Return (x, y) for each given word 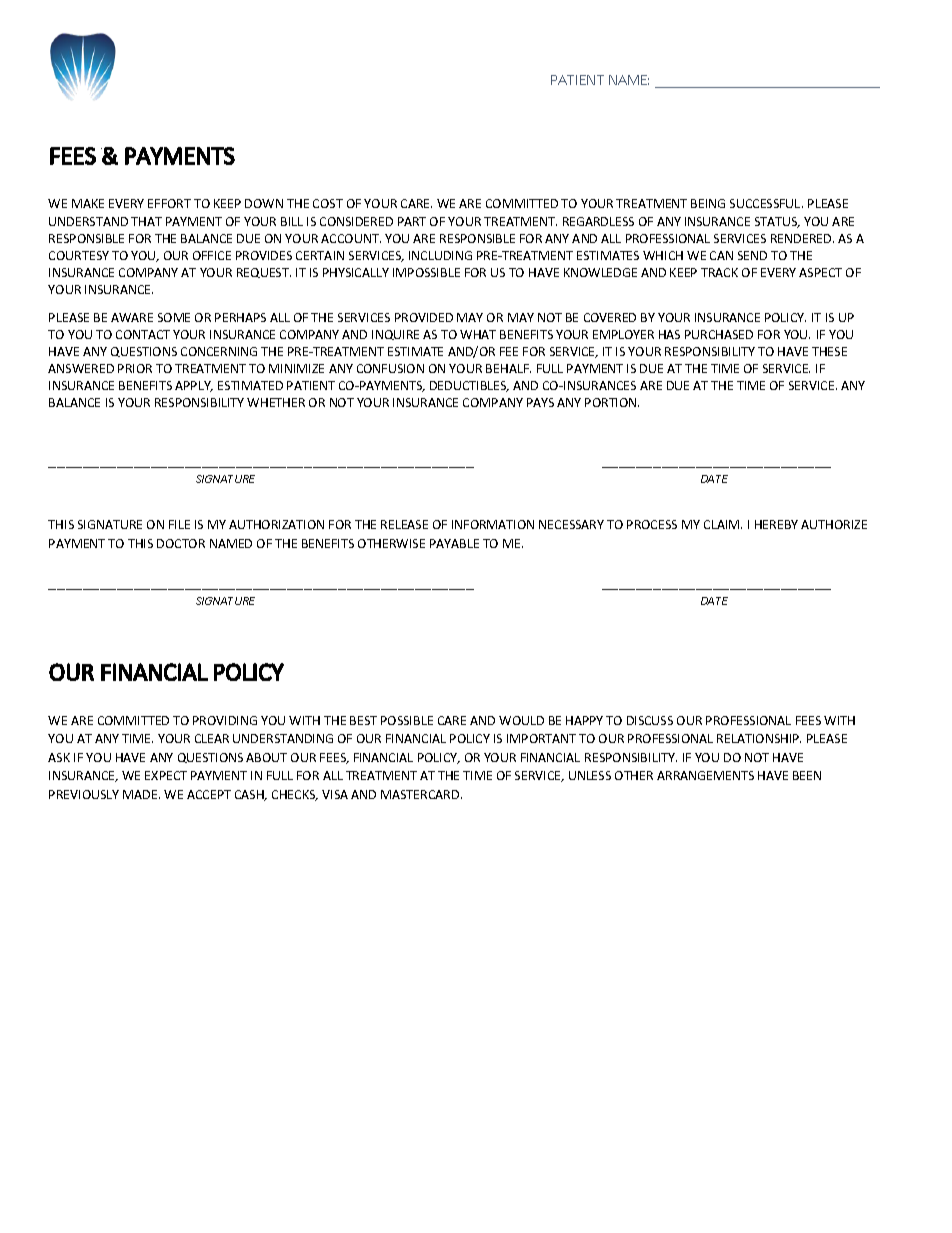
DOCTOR (181, 543)
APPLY (194, 386)
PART (412, 221)
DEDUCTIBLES (469, 386)
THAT (146, 221)
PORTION (612, 402)
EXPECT (166, 775)
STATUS (777, 222)
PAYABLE (454, 543)
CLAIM (723, 524)
